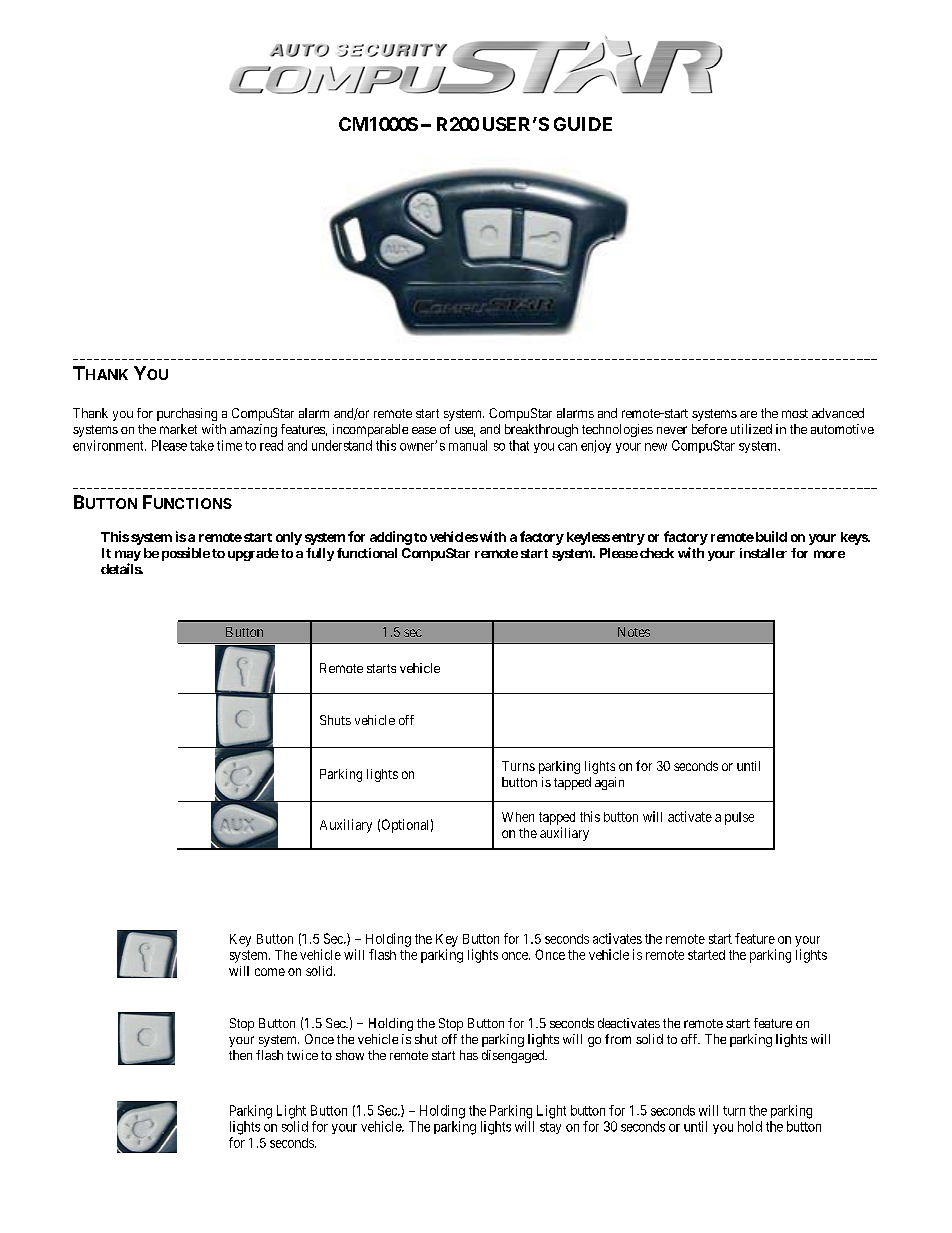 The height and width of the document is (1233, 952). Describe the element at coordinates (748, 414) in the document. I see `are` at that location.
